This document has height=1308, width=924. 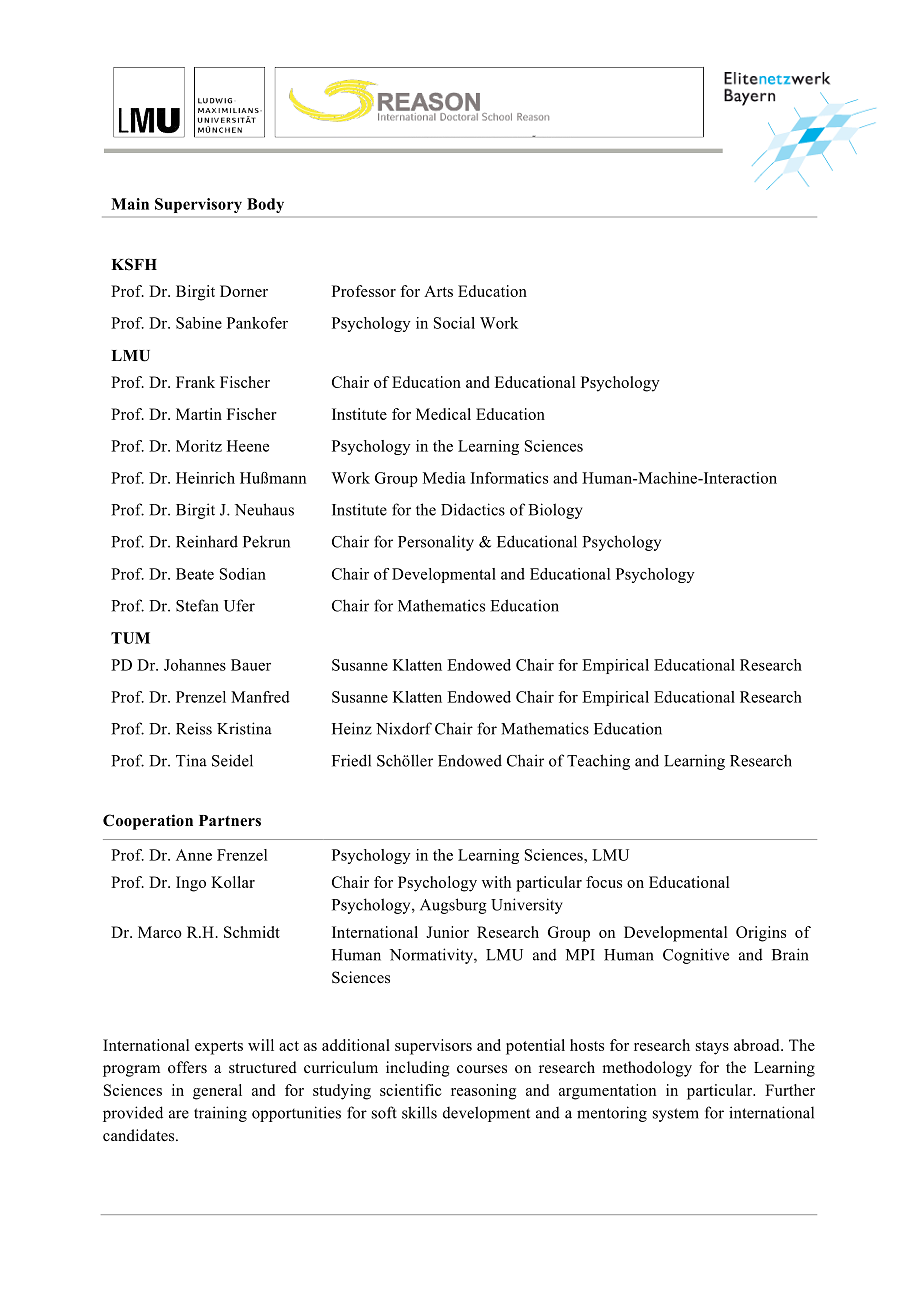 I want to click on Biology, so click(x=555, y=511).
